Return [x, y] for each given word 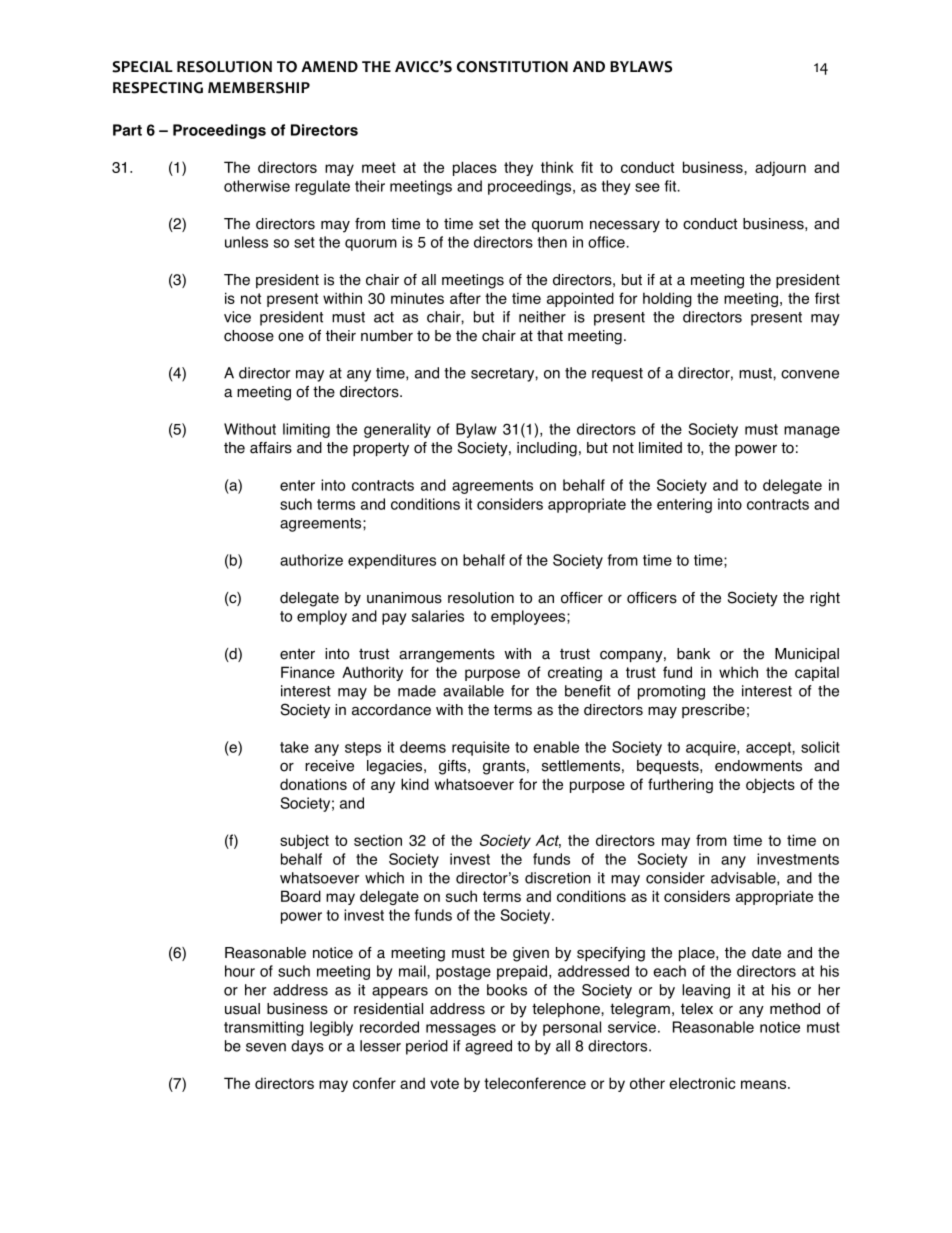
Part [127, 130]
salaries [438, 616]
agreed [488, 1047]
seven [266, 1047]
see [647, 187]
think [557, 167]
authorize [311, 560]
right [825, 599]
